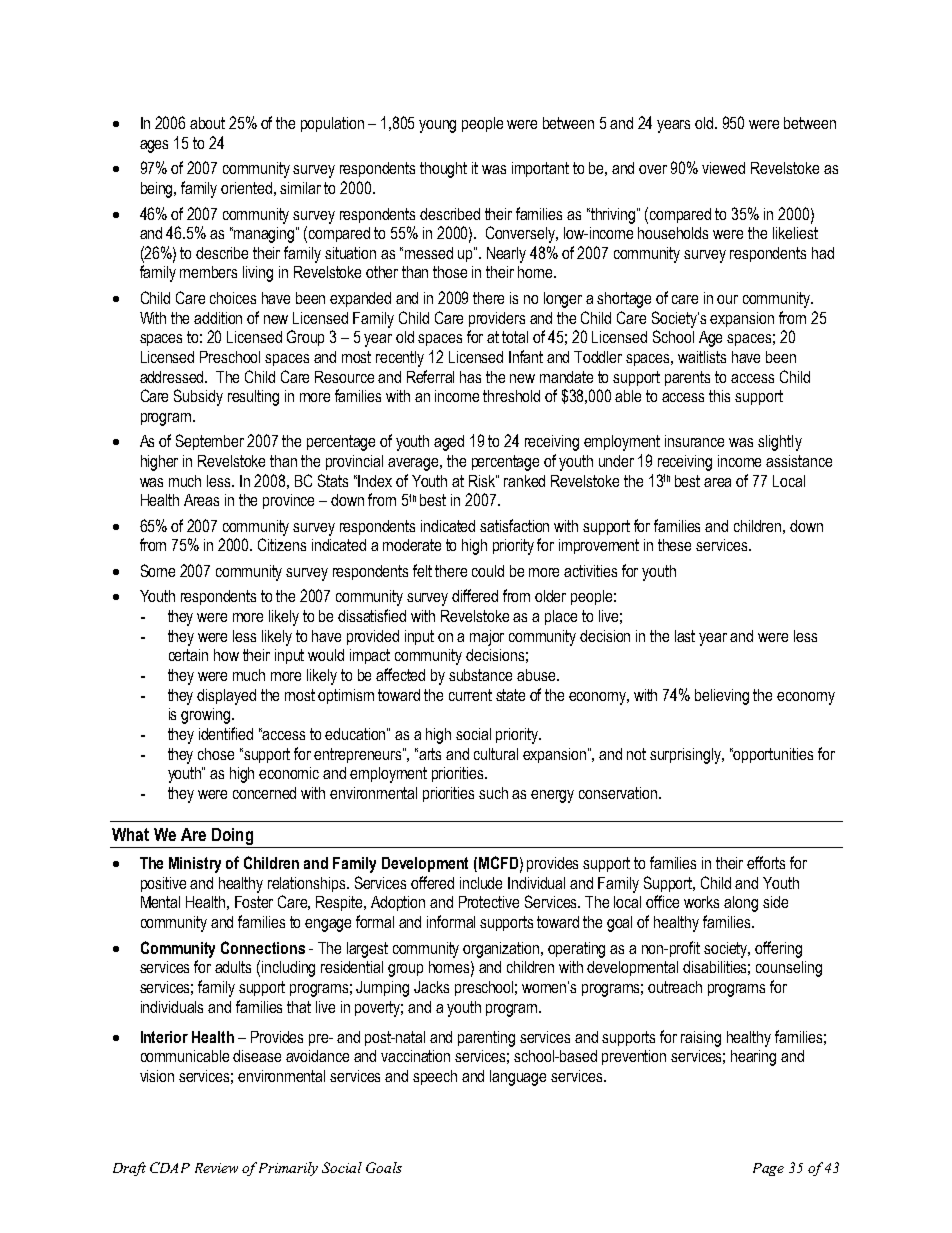  I want to click on this, so click(719, 396).
